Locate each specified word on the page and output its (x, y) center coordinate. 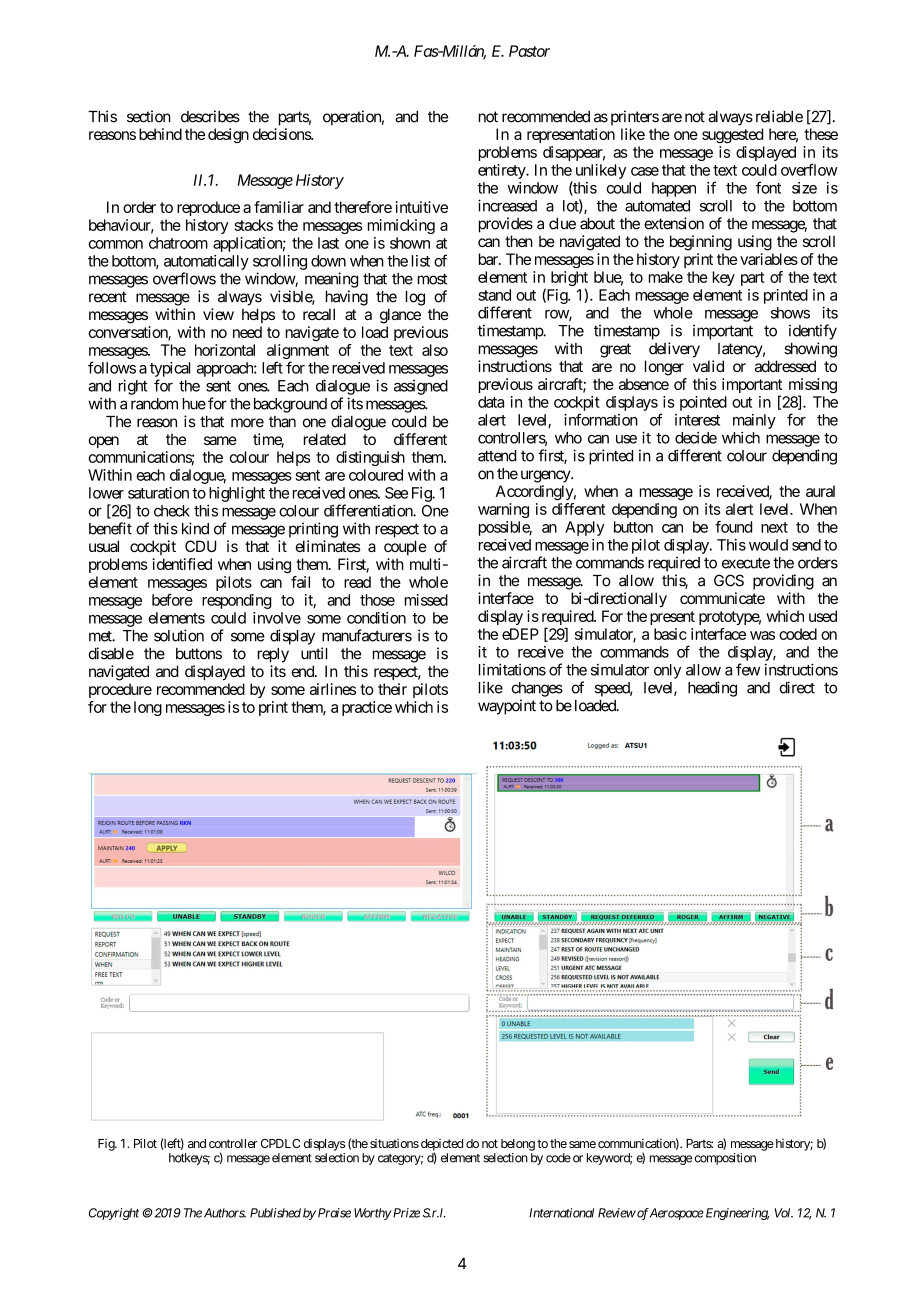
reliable (779, 116)
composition (725, 1159)
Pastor (529, 51)
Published (275, 1213)
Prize (405, 1213)
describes (210, 116)
